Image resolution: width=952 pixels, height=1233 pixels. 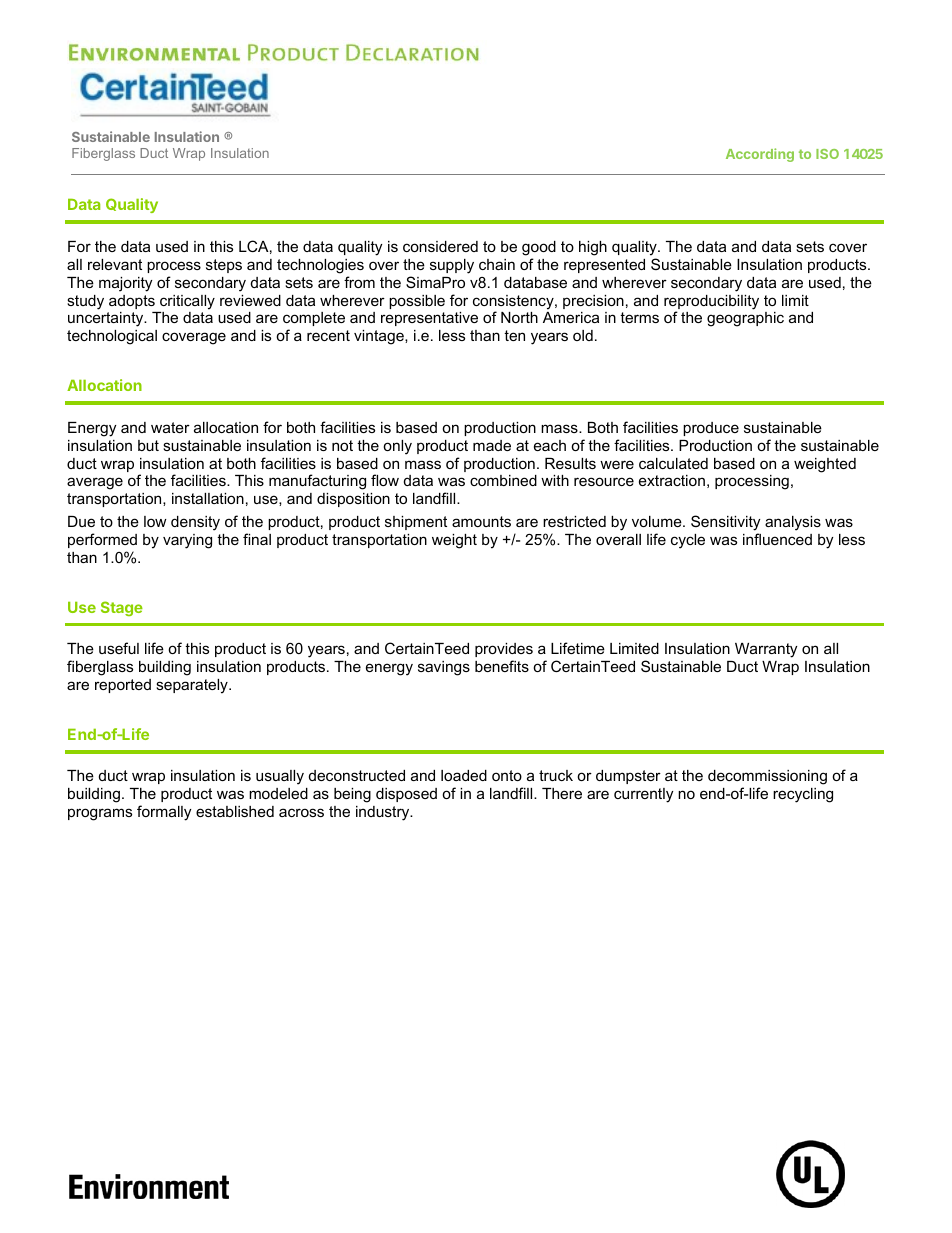 I want to click on According, so click(x=760, y=155).
